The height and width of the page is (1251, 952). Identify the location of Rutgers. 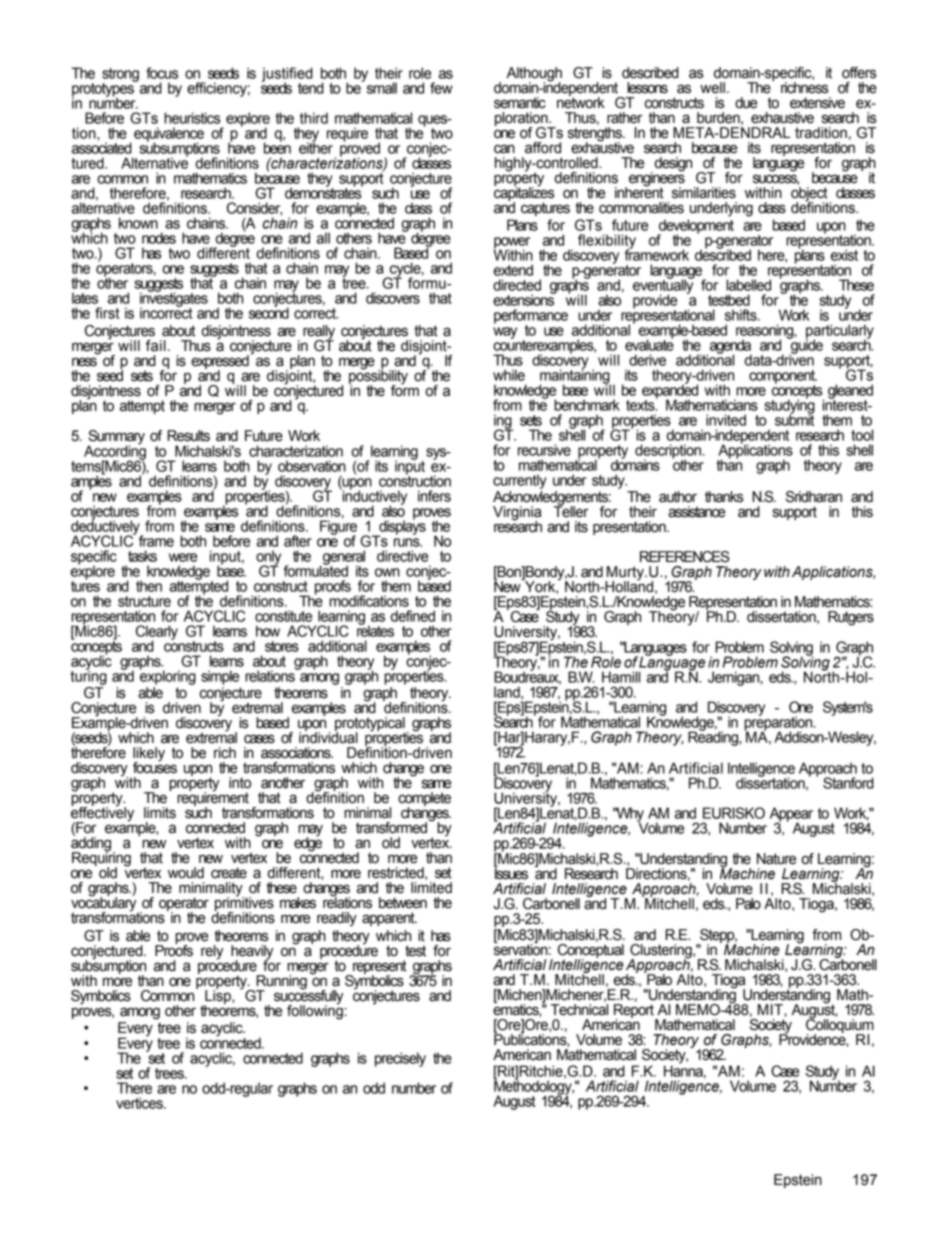
(851, 618).
